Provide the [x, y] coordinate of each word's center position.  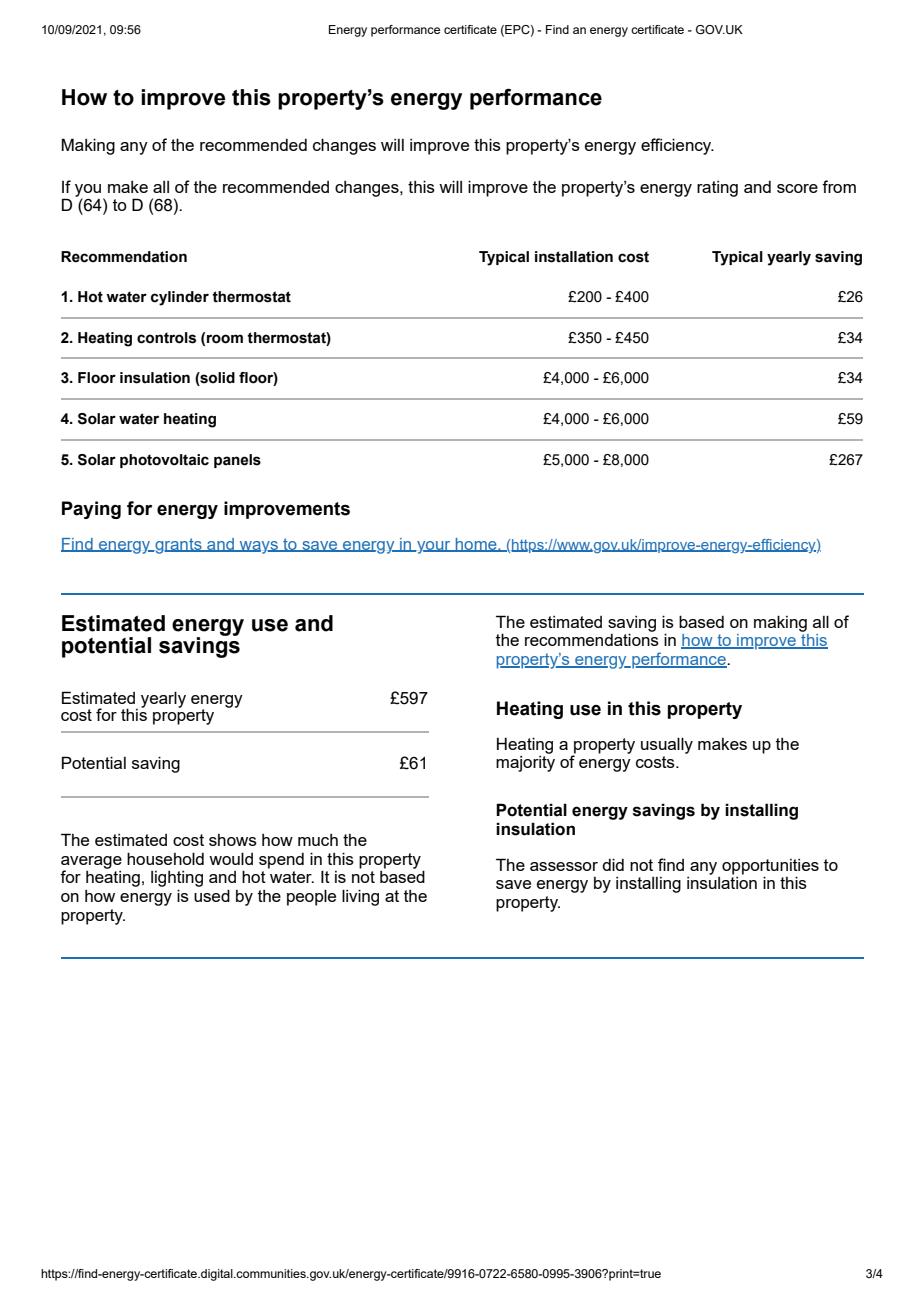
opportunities [770, 867]
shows [233, 840]
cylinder [180, 298]
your [434, 547]
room [225, 339]
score [797, 188]
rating [717, 189]
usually [667, 745]
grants [178, 546]
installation [574, 257]
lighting [177, 879]
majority [525, 764]
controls [166, 338]
